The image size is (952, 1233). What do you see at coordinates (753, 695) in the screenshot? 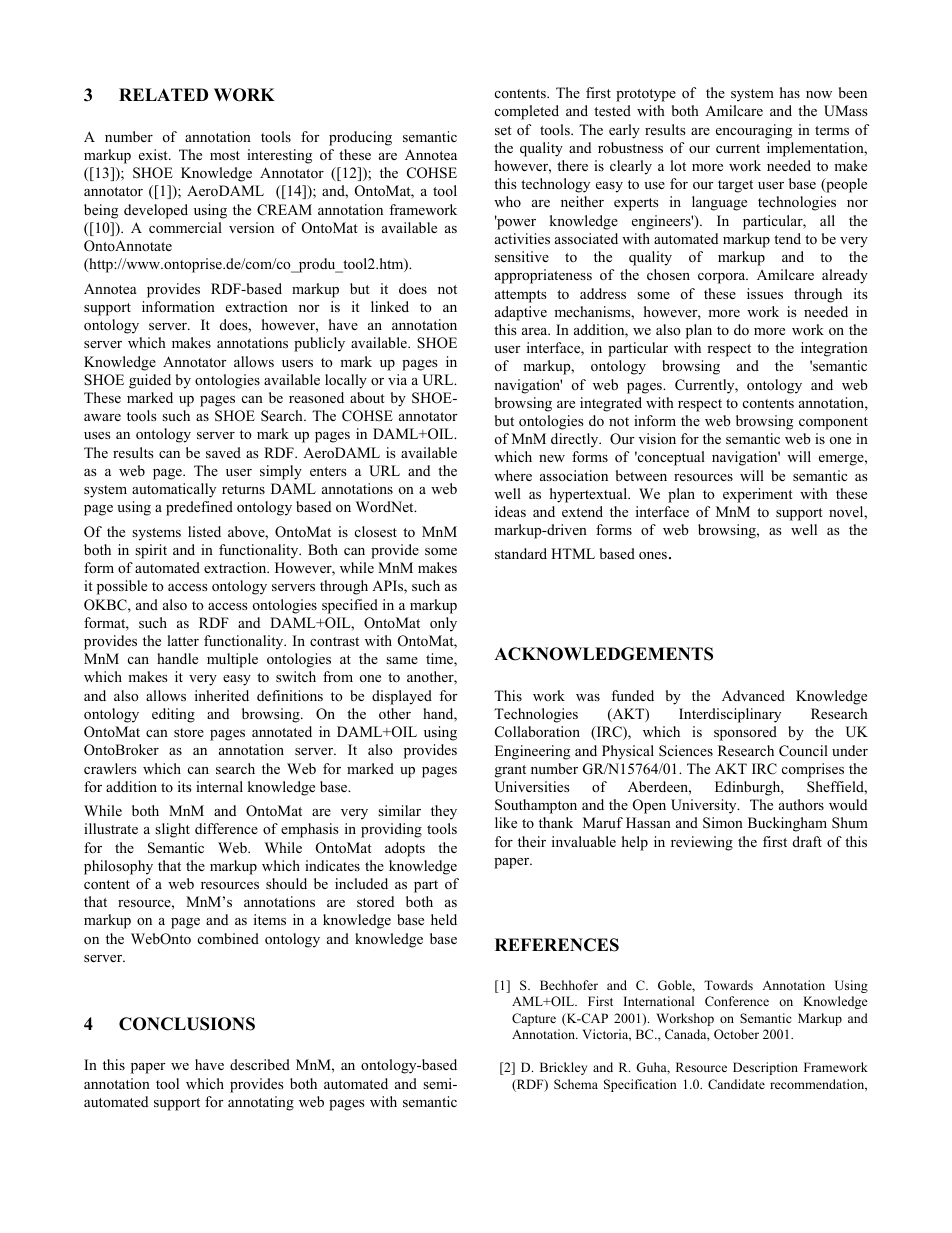
I see `Advanced` at bounding box center [753, 695].
